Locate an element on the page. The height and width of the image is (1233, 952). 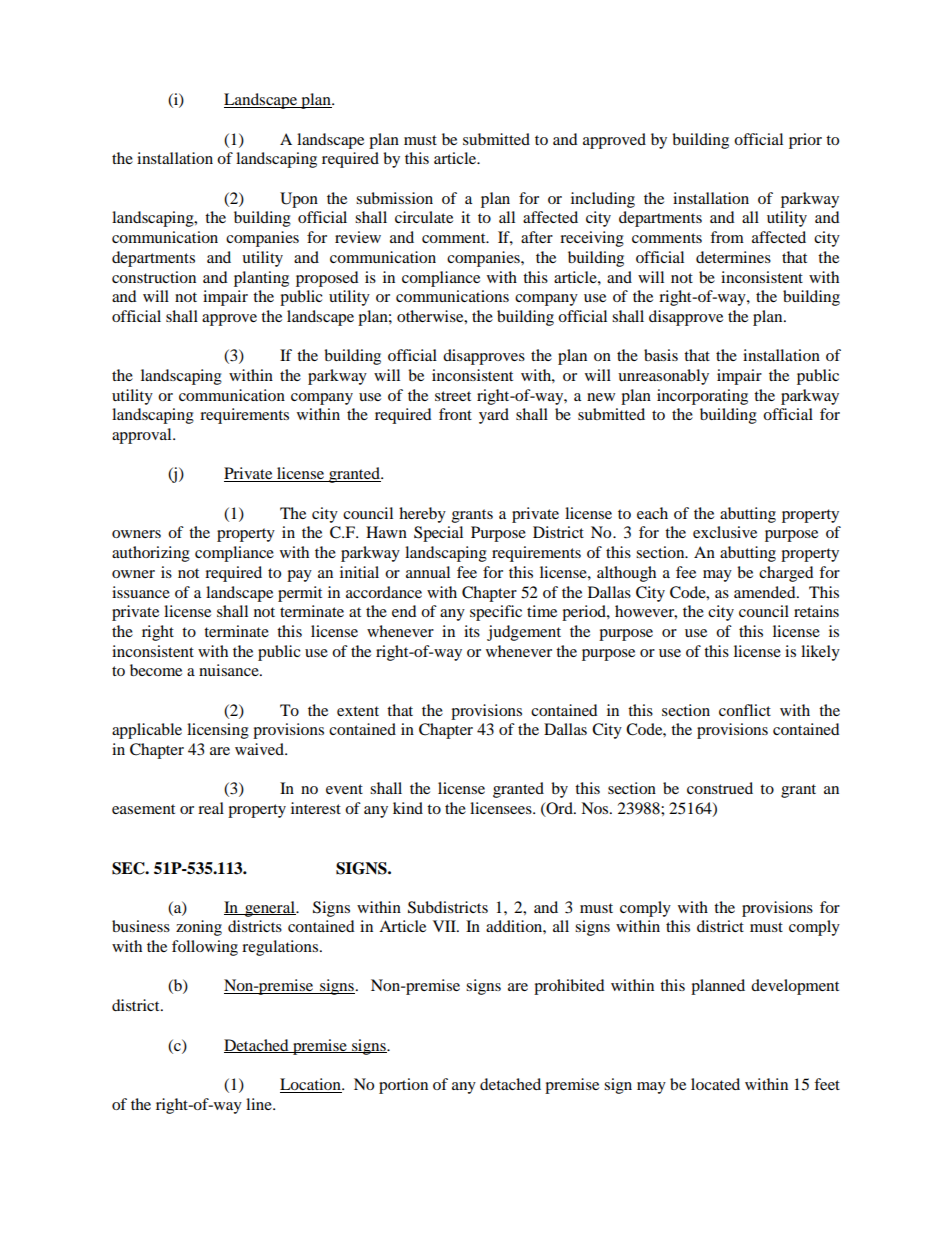
prior is located at coordinates (805, 141).
